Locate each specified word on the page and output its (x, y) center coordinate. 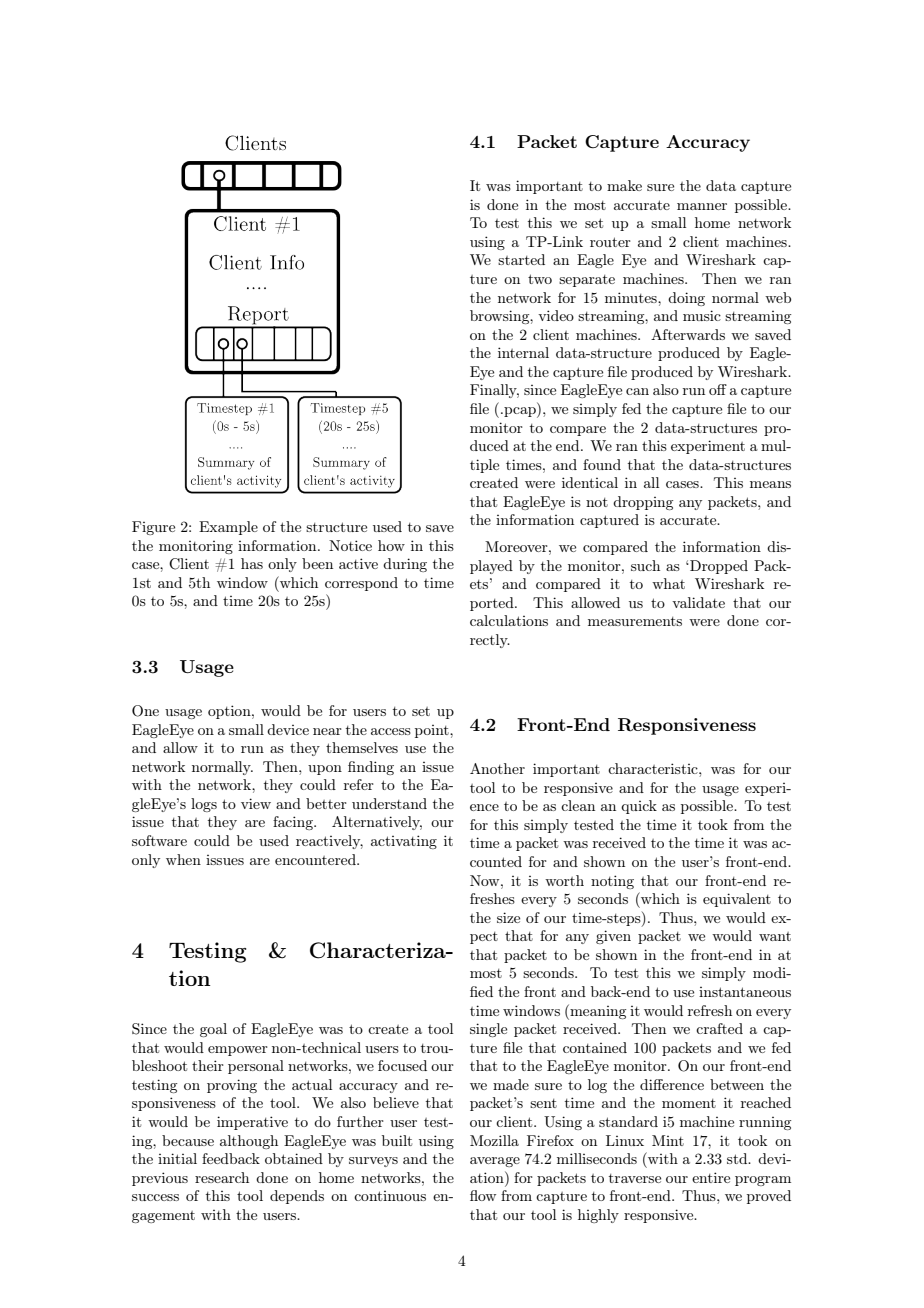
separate (587, 281)
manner (702, 206)
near (327, 731)
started (521, 259)
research (222, 1177)
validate (698, 602)
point (433, 731)
